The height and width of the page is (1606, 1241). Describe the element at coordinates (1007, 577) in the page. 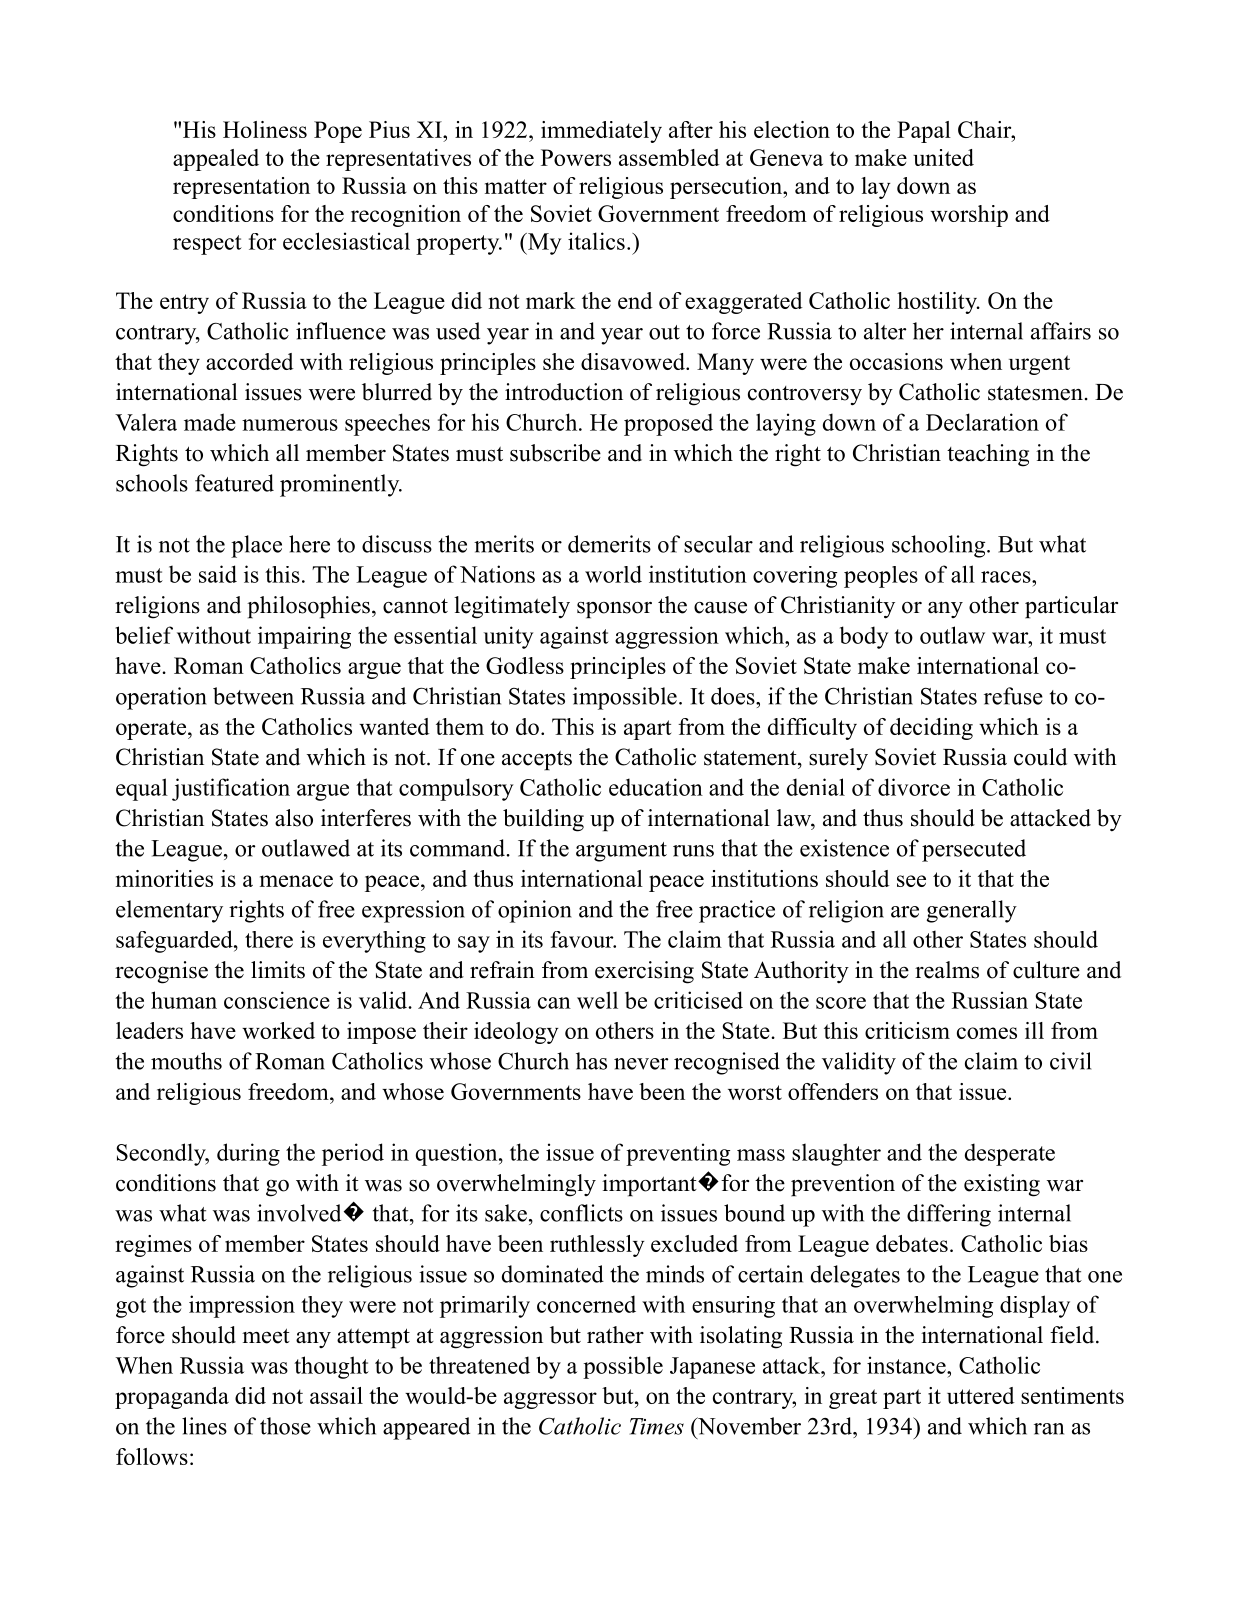

I see `races` at that location.
